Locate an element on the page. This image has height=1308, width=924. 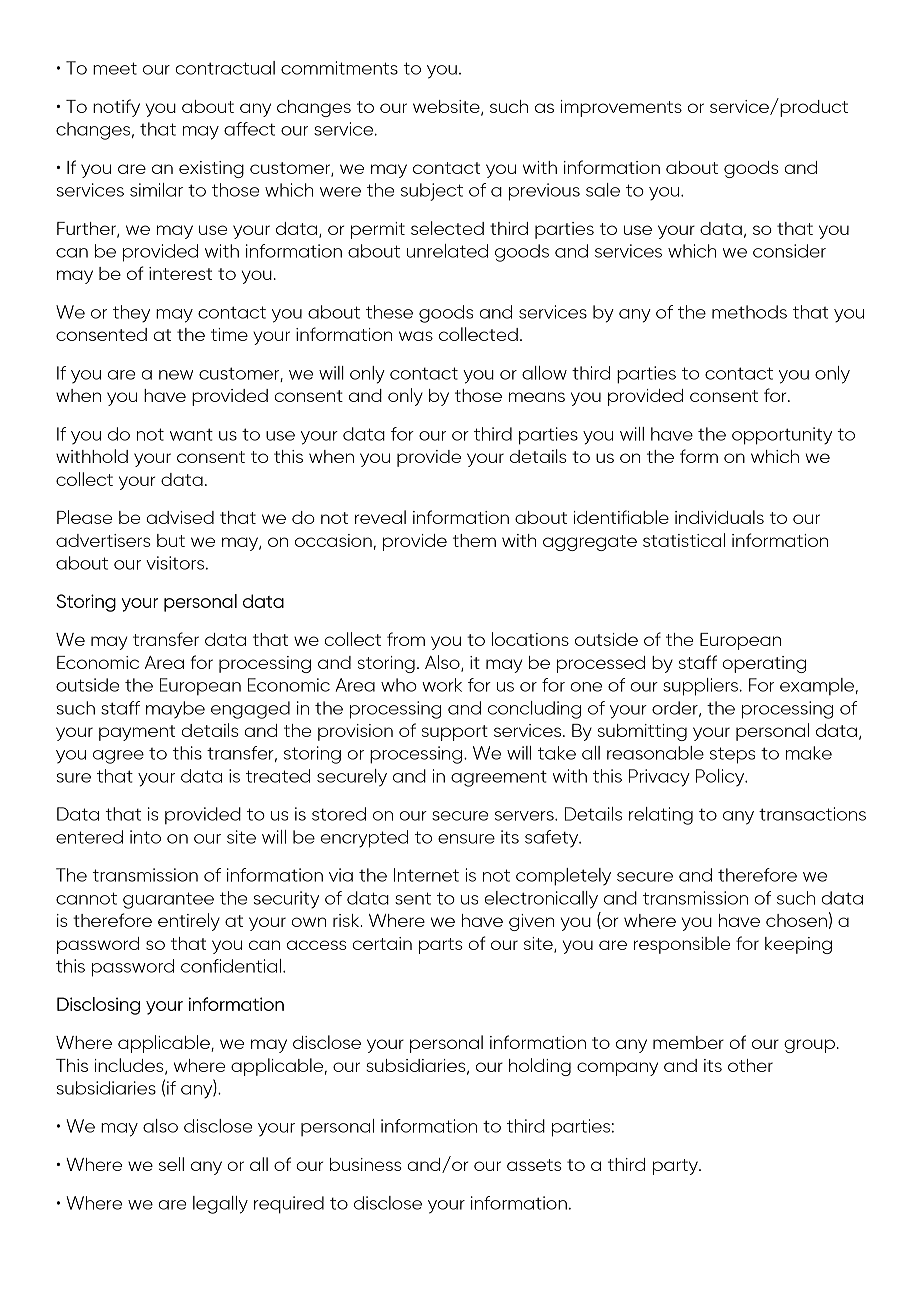
notify is located at coordinates (116, 108).
